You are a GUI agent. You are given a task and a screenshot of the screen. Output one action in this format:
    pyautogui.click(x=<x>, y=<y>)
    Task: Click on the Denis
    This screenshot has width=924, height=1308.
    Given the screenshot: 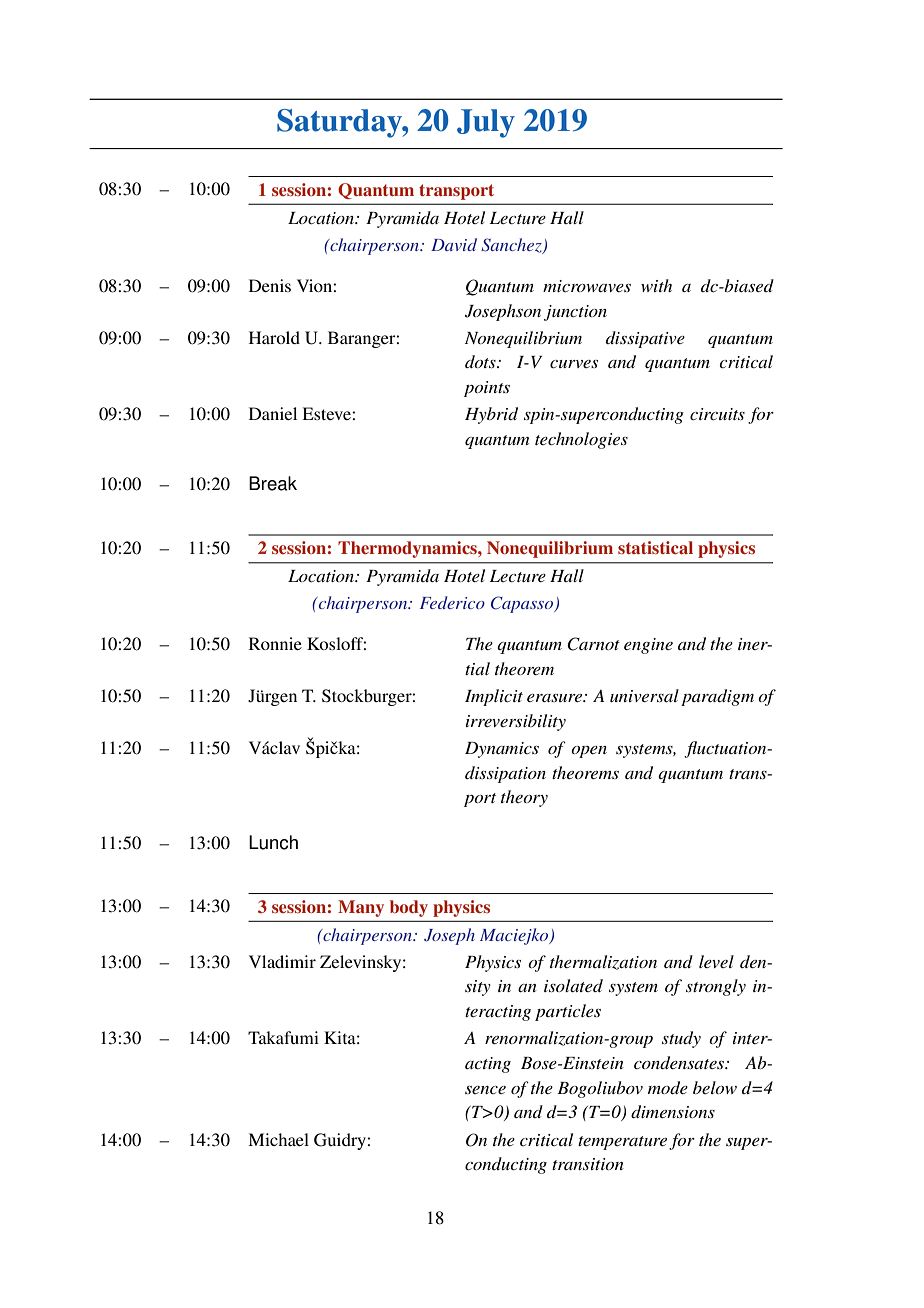 What is the action you would take?
    pyautogui.click(x=270, y=285)
